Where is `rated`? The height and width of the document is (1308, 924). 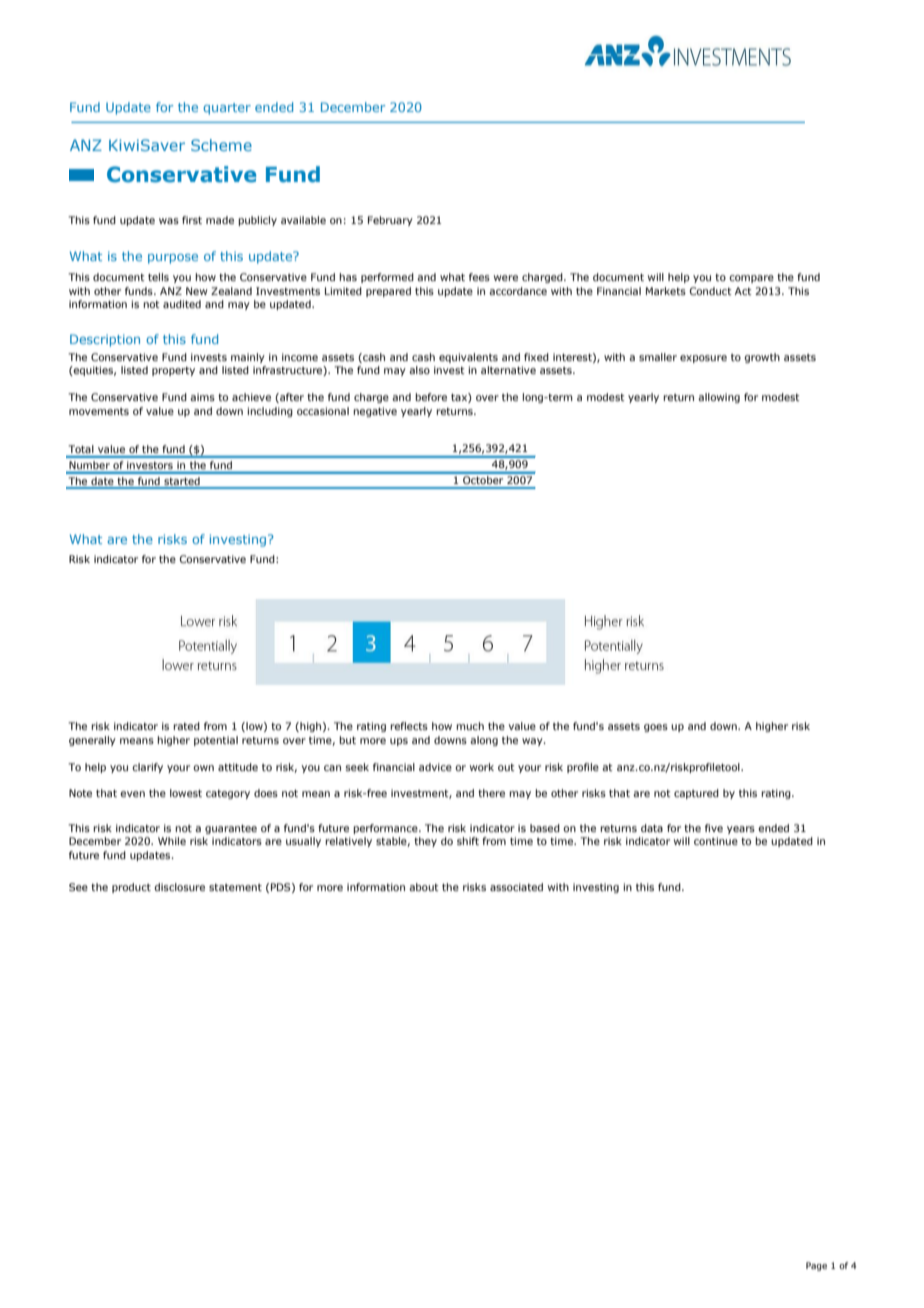
rated is located at coordinates (186, 726).
